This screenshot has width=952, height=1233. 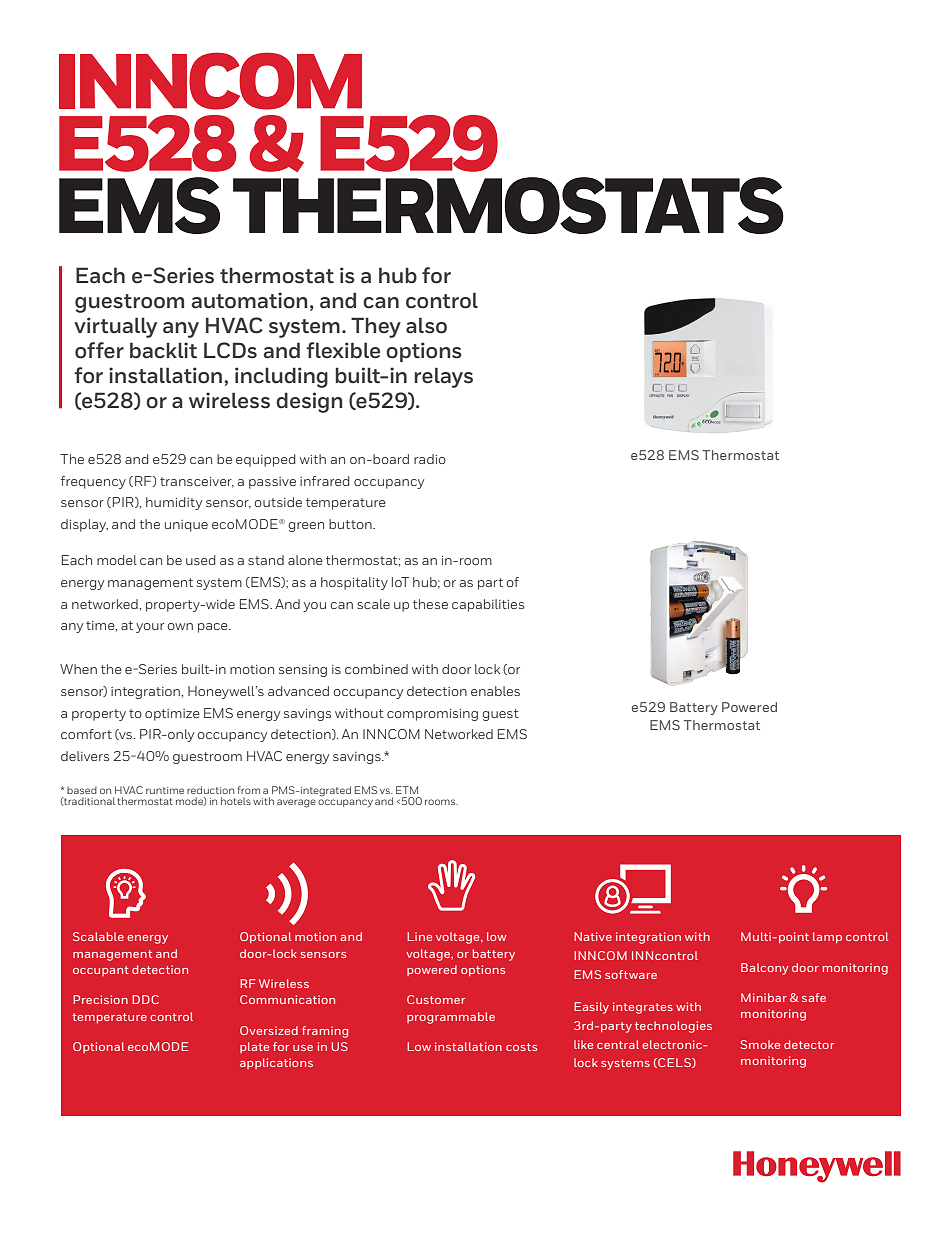 What do you see at coordinates (430, 459) in the screenshot?
I see `radio` at bounding box center [430, 459].
